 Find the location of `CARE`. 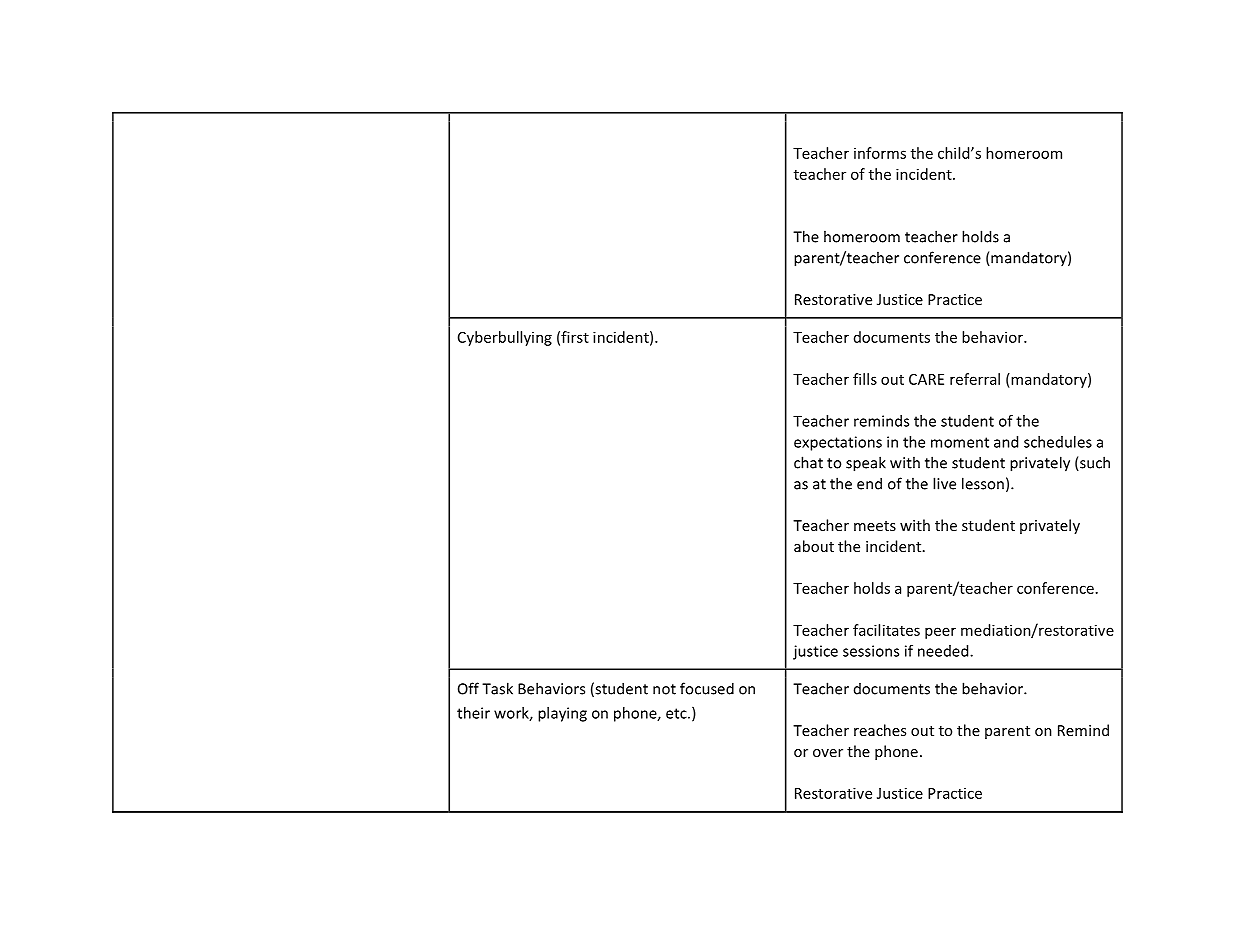

CARE is located at coordinates (926, 379).
